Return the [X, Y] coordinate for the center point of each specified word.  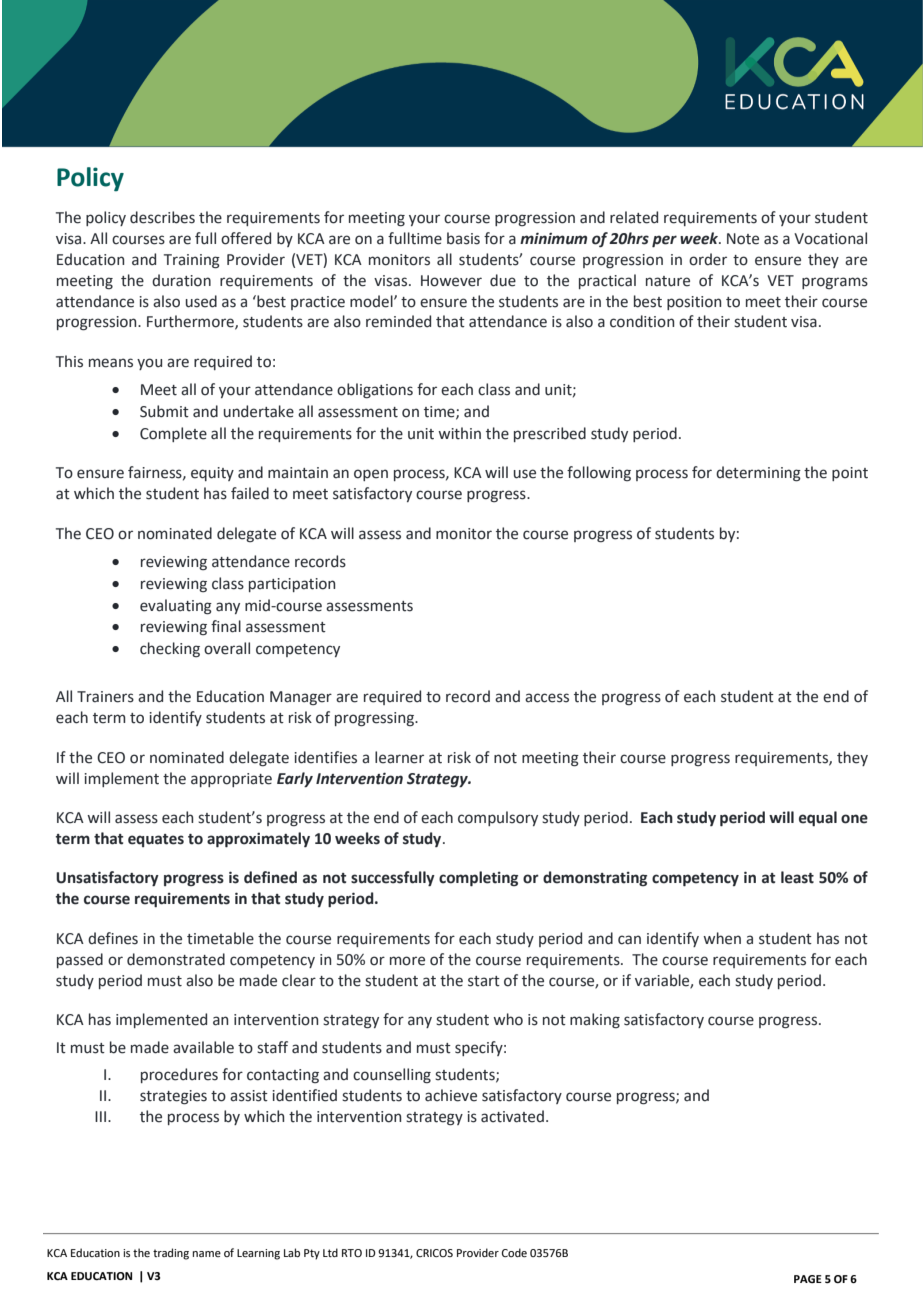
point [850, 474]
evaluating [176, 607]
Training [192, 261]
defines [113, 938]
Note [743, 239]
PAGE [808, 1279]
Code [514, 1252]
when [722, 938]
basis [463, 238]
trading [171, 1254]
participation [292, 585]
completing [478, 879]
